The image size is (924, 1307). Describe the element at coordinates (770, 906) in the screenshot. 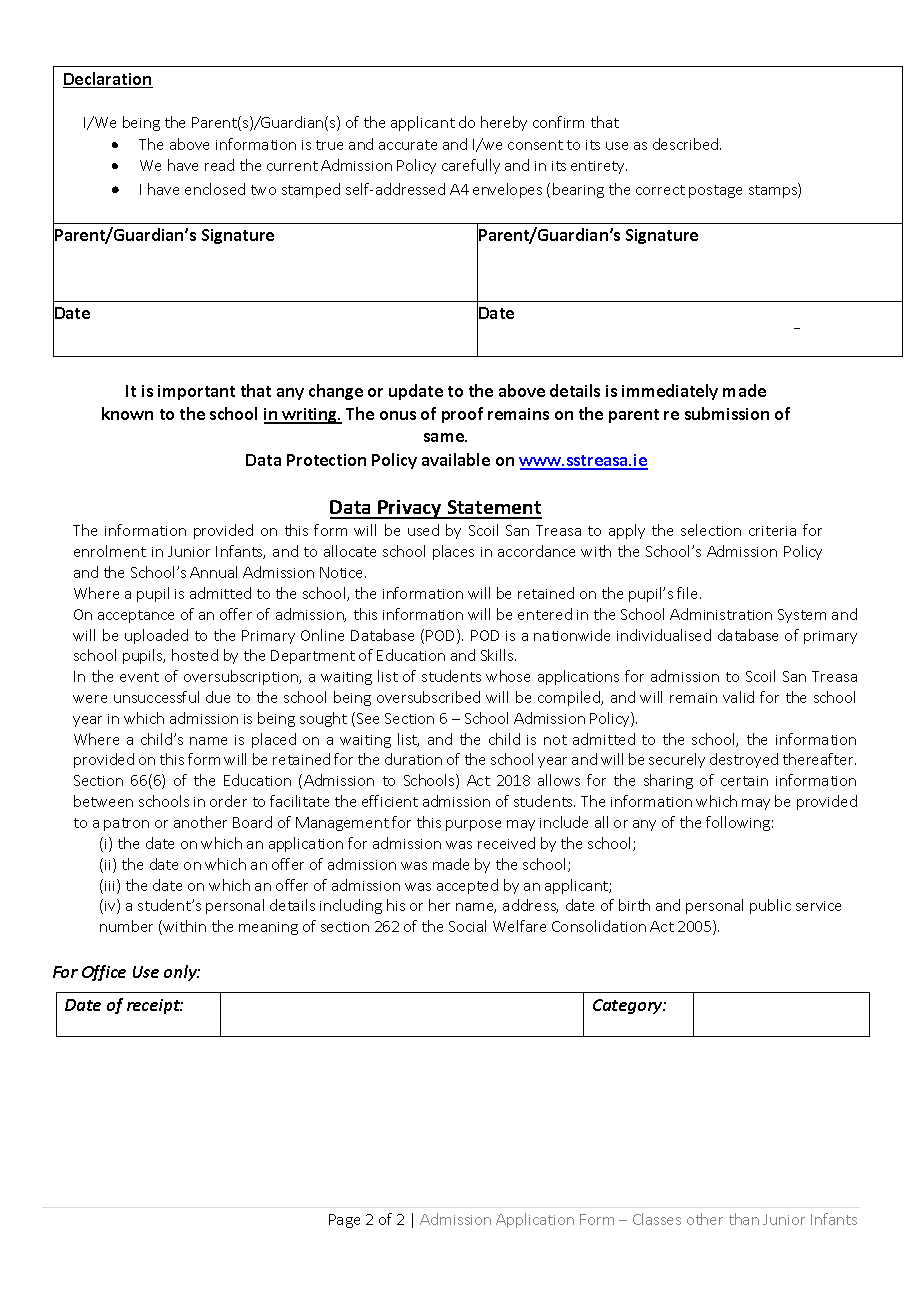

I see `public` at that location.
